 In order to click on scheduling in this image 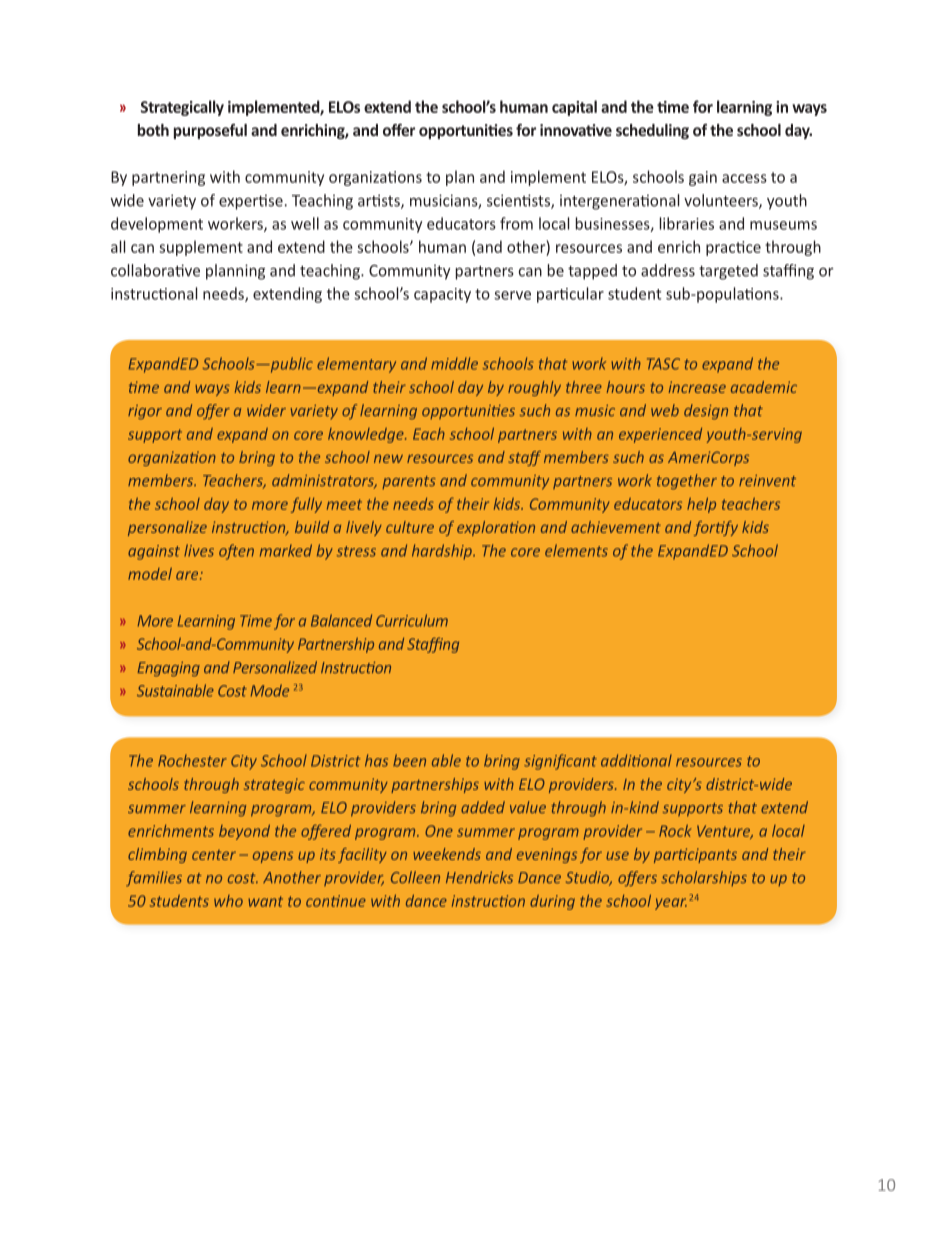, I will do `click(652, 131)`.
